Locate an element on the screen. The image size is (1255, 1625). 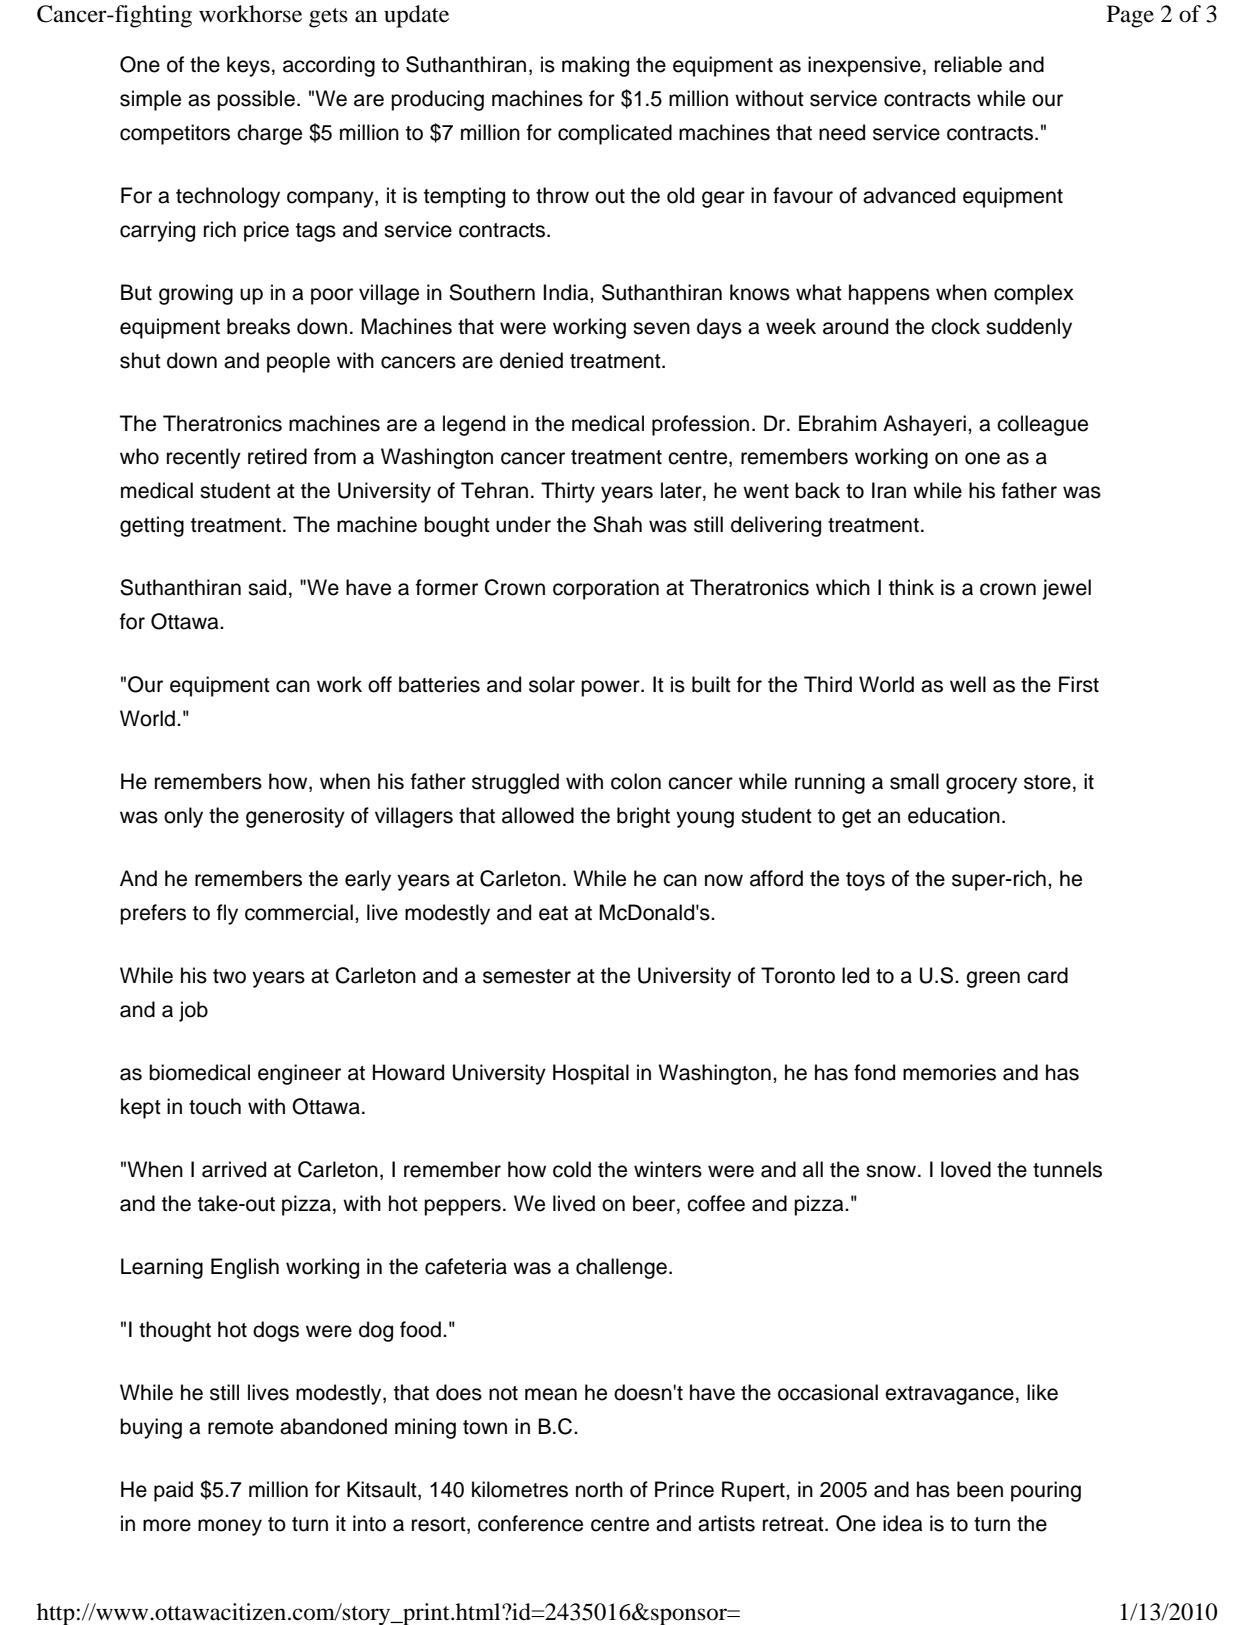
reliable is located at coordinates (968, 64).
